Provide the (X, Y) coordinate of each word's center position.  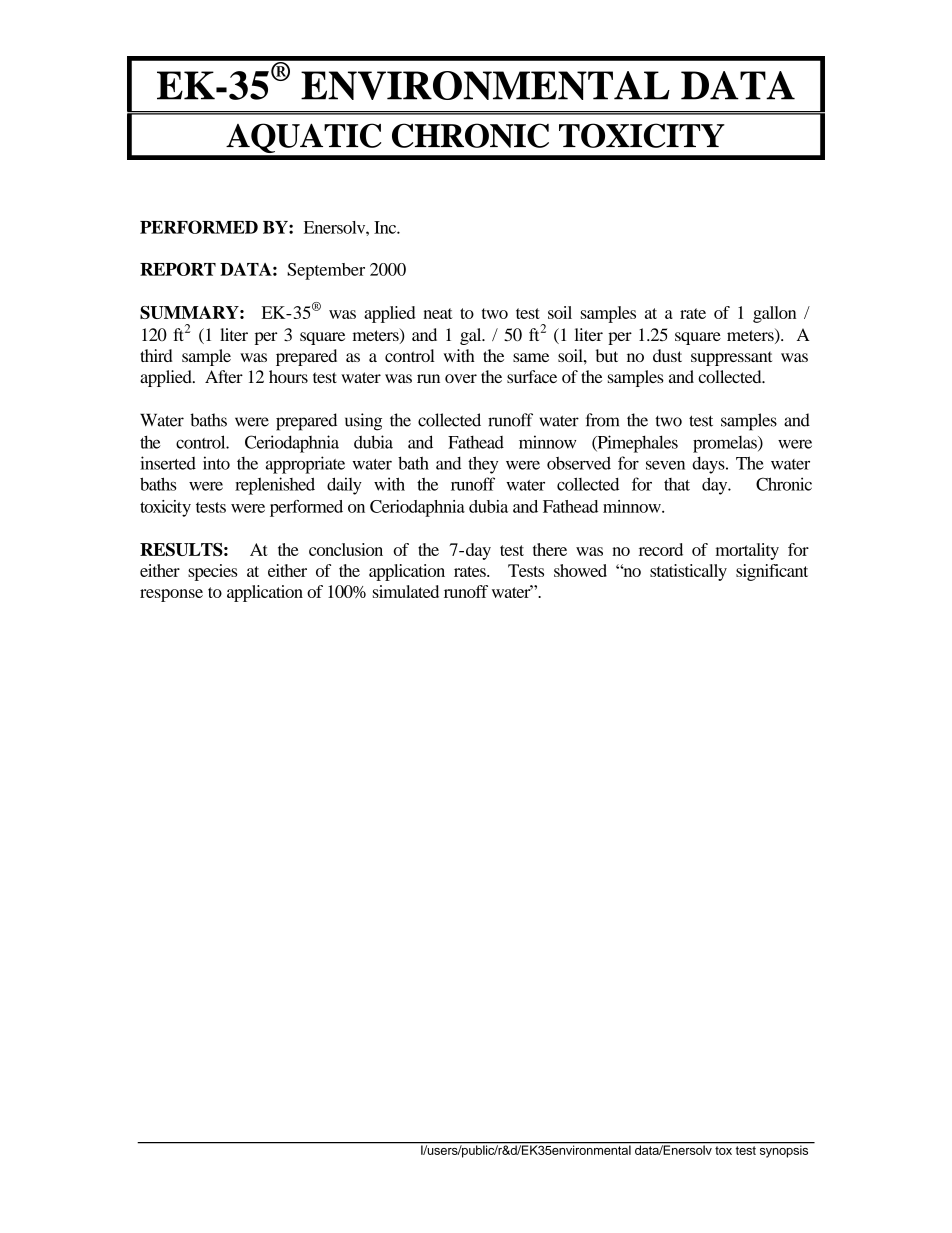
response (171, 595)
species (213, 572)
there (550, 549)
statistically (688, 572)
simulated (406, 591)
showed (580, 570)
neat (438, 313)
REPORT (178, 269)
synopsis (784, 1150)
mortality (747, 551)
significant (772, 572)
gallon (774, 314)
